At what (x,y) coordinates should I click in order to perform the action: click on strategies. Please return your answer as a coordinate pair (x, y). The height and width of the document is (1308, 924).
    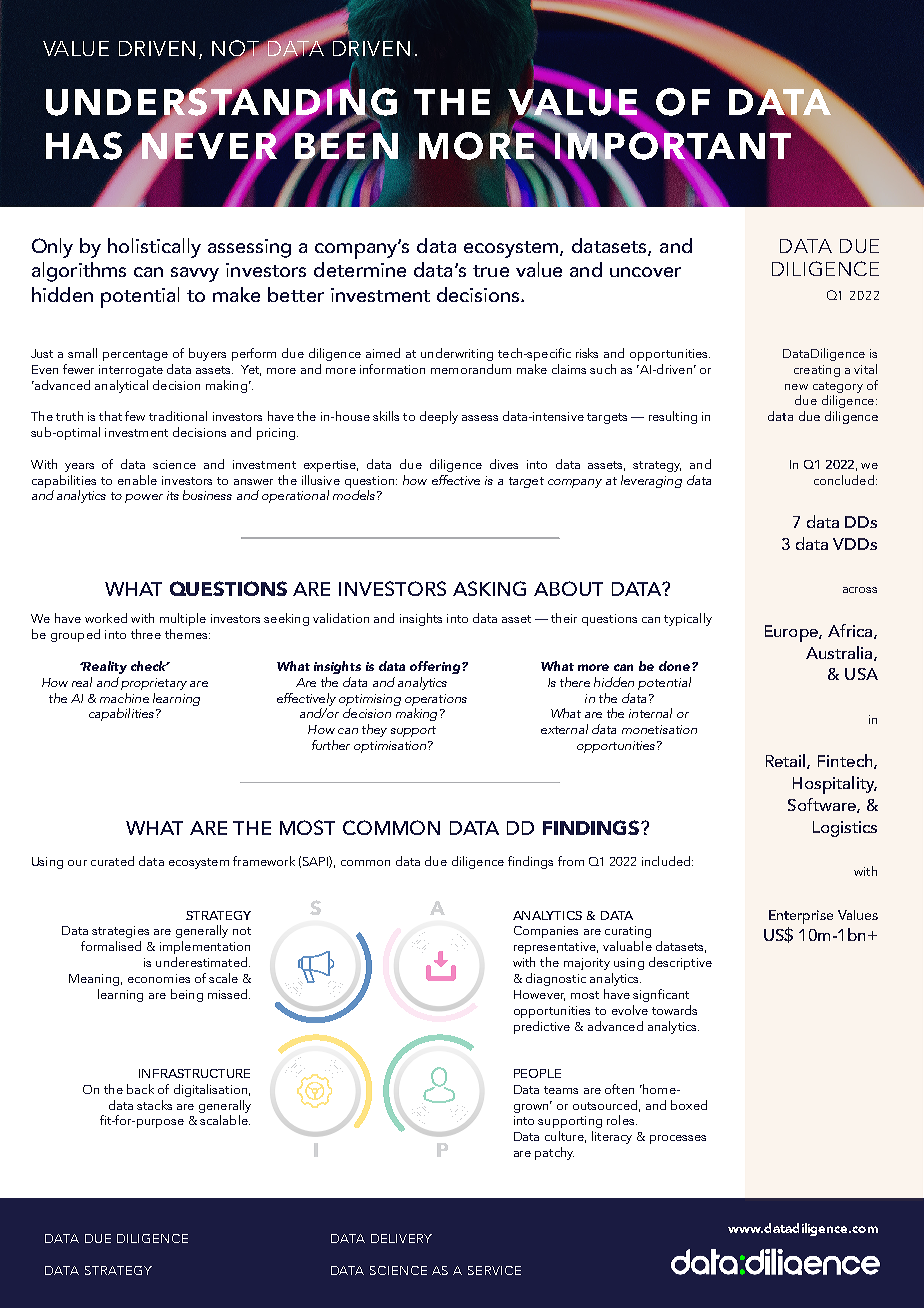
    Looking at the image, I should click on (120, 932).
